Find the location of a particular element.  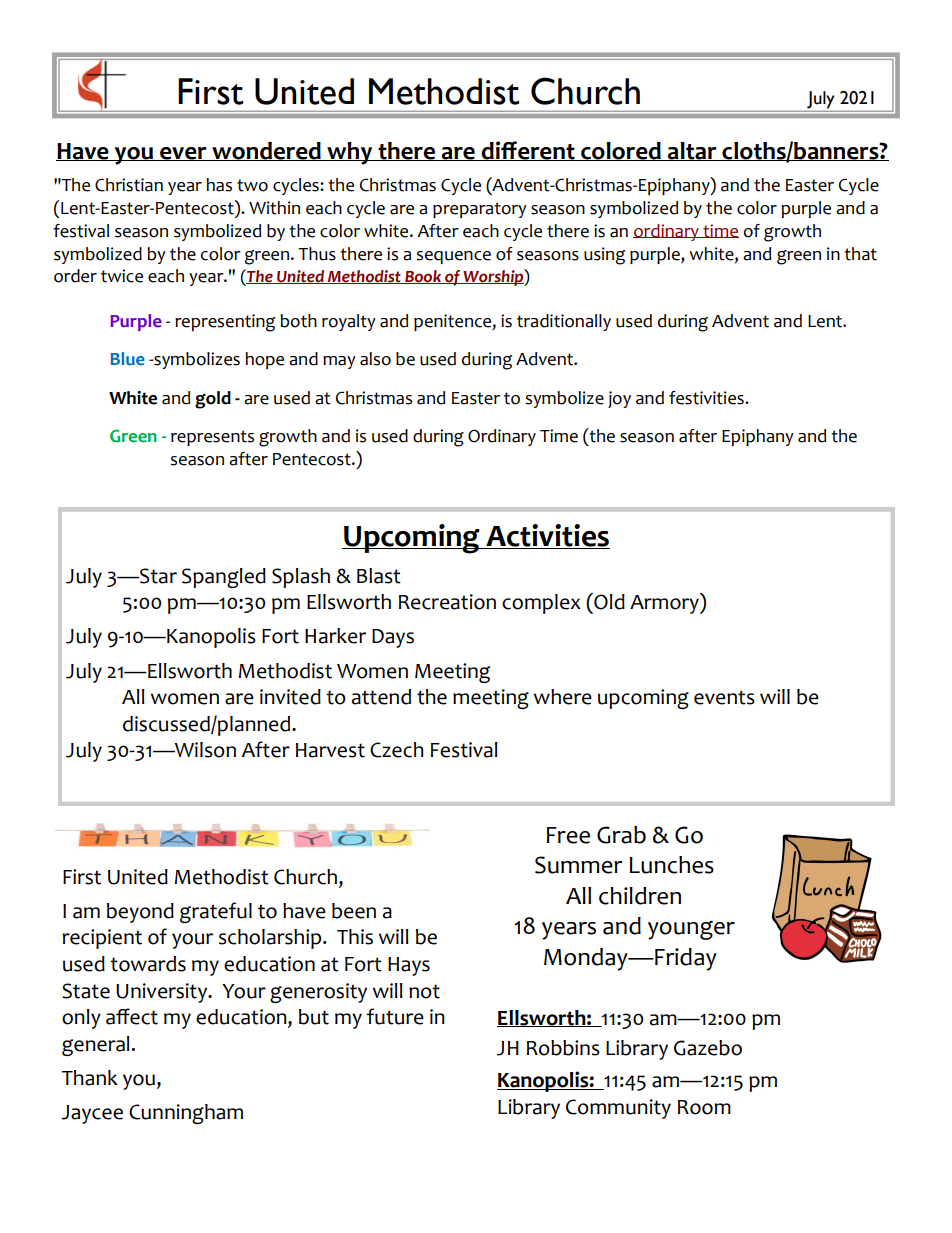

preparatory is located at coordinates (480, 210).
